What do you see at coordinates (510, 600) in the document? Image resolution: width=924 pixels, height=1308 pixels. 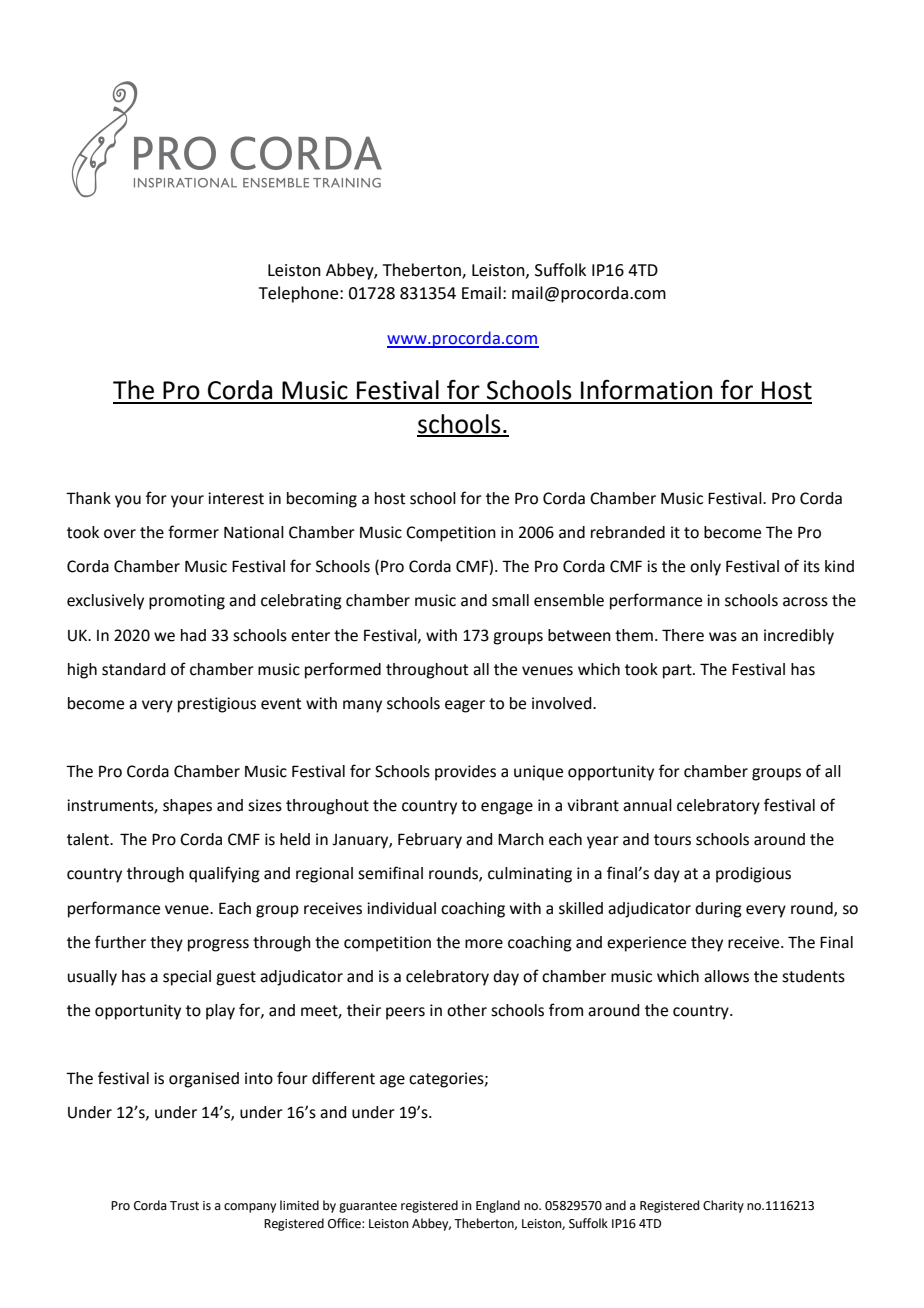 I see `small` at bounding box center [510, 600].
